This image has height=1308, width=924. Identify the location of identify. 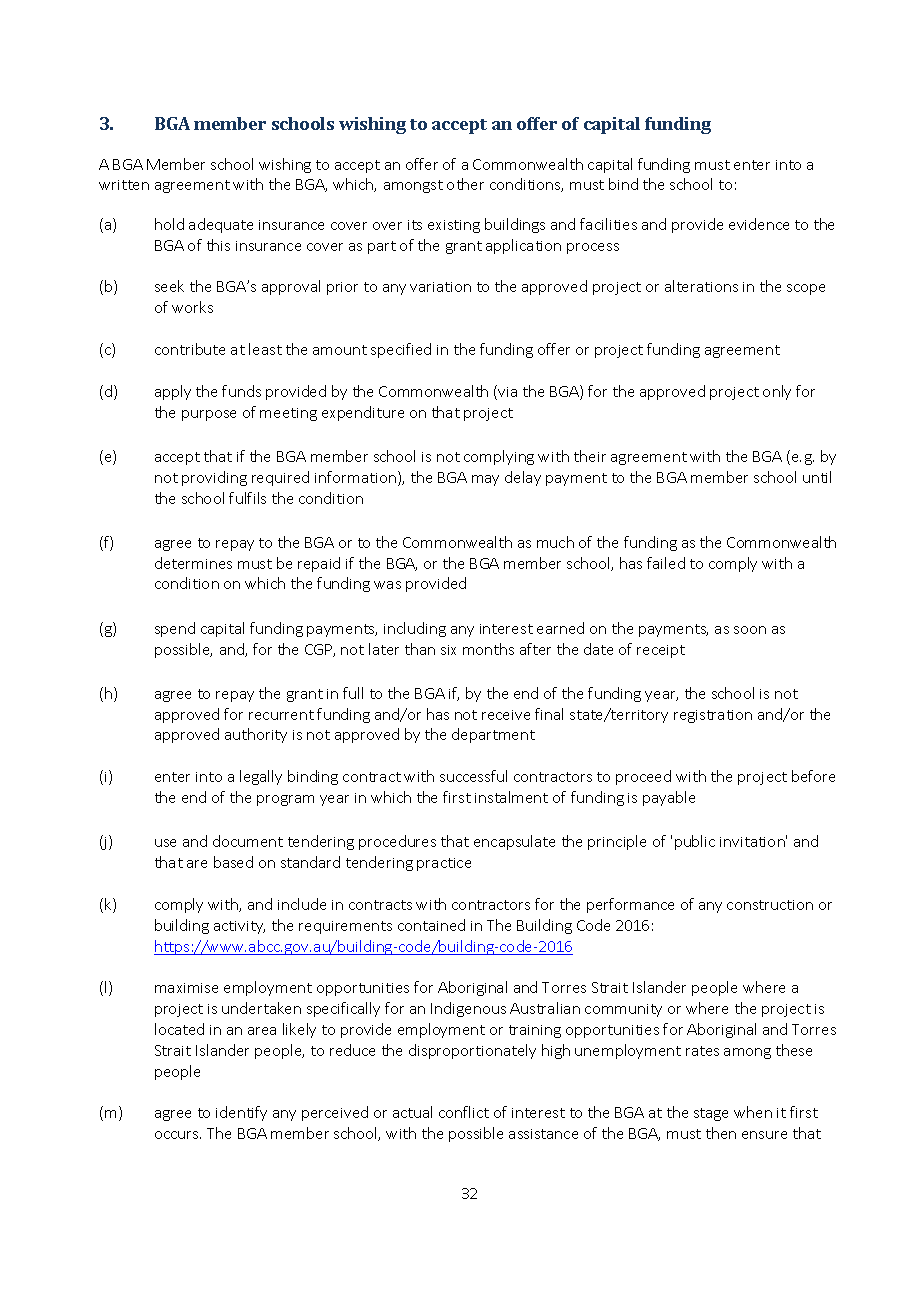
(241, 1113).
